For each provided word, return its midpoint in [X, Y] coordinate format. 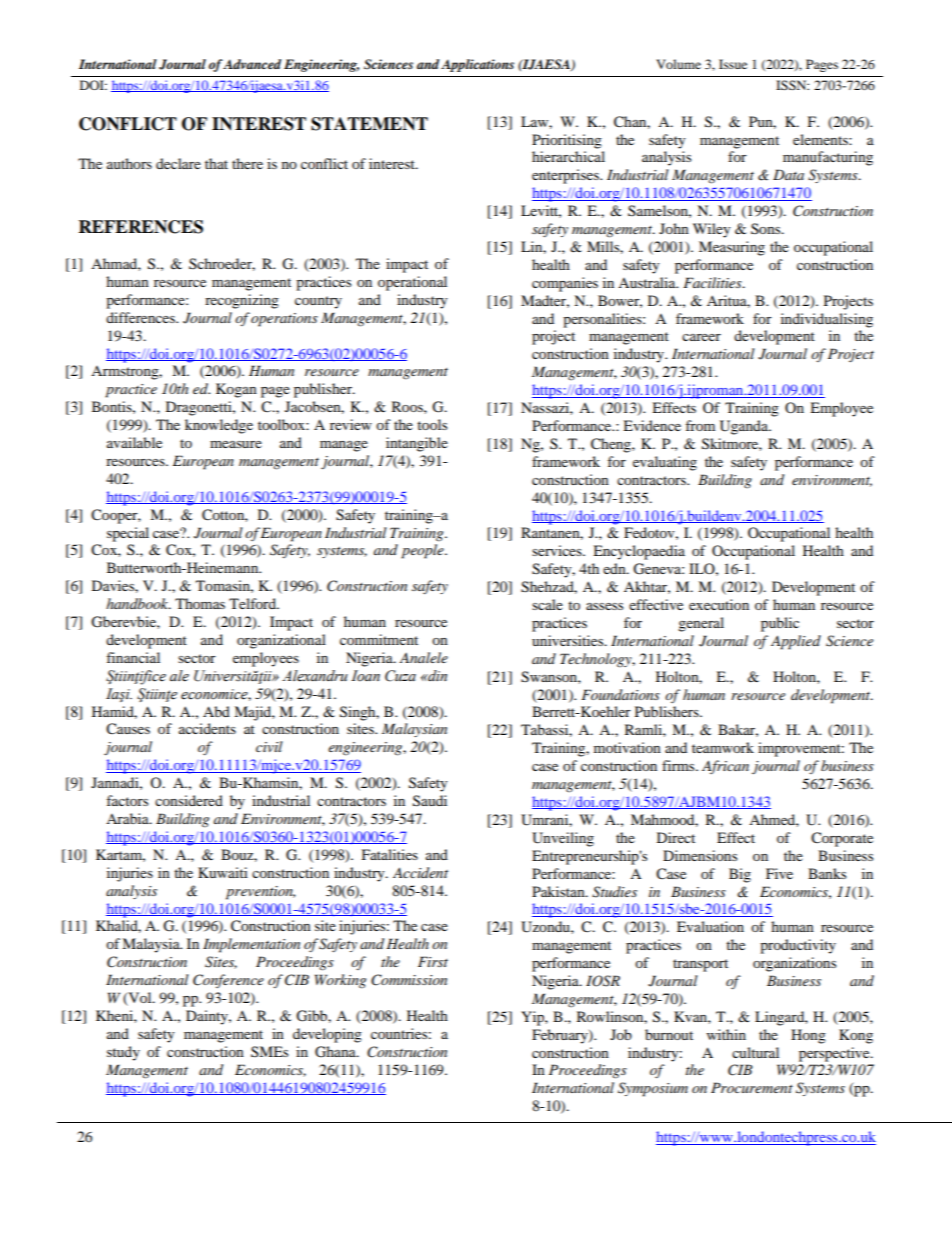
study [123, 1053]
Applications [477, 65]
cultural [755, 1052]
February [561, 1036]
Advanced [252, 64]
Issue [733, 64]
